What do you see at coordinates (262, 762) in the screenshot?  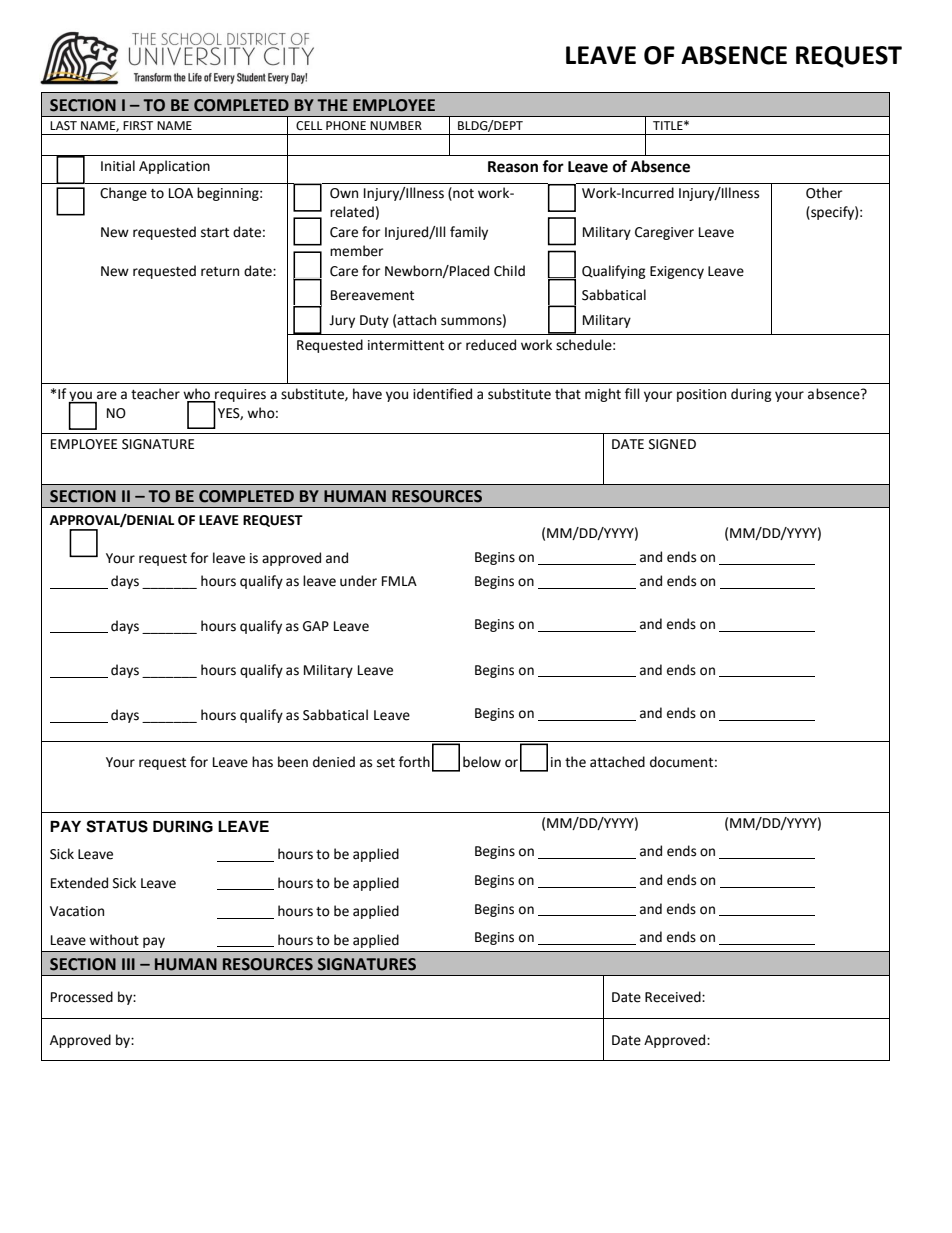 I see `has` at bounding box center [262, 762].
